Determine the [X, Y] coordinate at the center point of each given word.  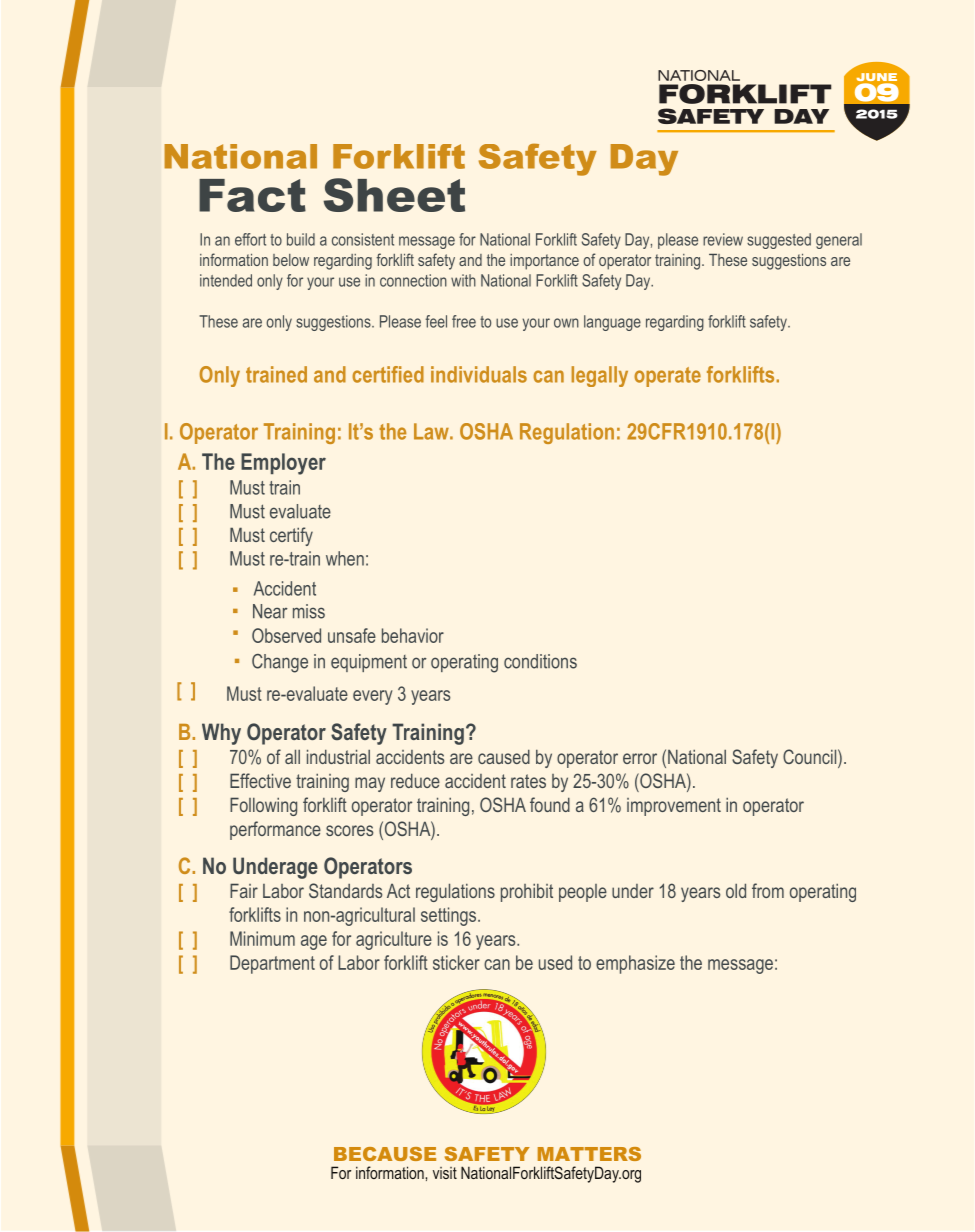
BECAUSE [385, 1154]
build [301, 239]
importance [544, 262]
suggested [779, 241]
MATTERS [589, 1154]
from [768, 890]
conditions [540, 661]
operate [667, 377]
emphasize [635, 964]
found [550, 804]
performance [275, 830]
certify [291, 536]
